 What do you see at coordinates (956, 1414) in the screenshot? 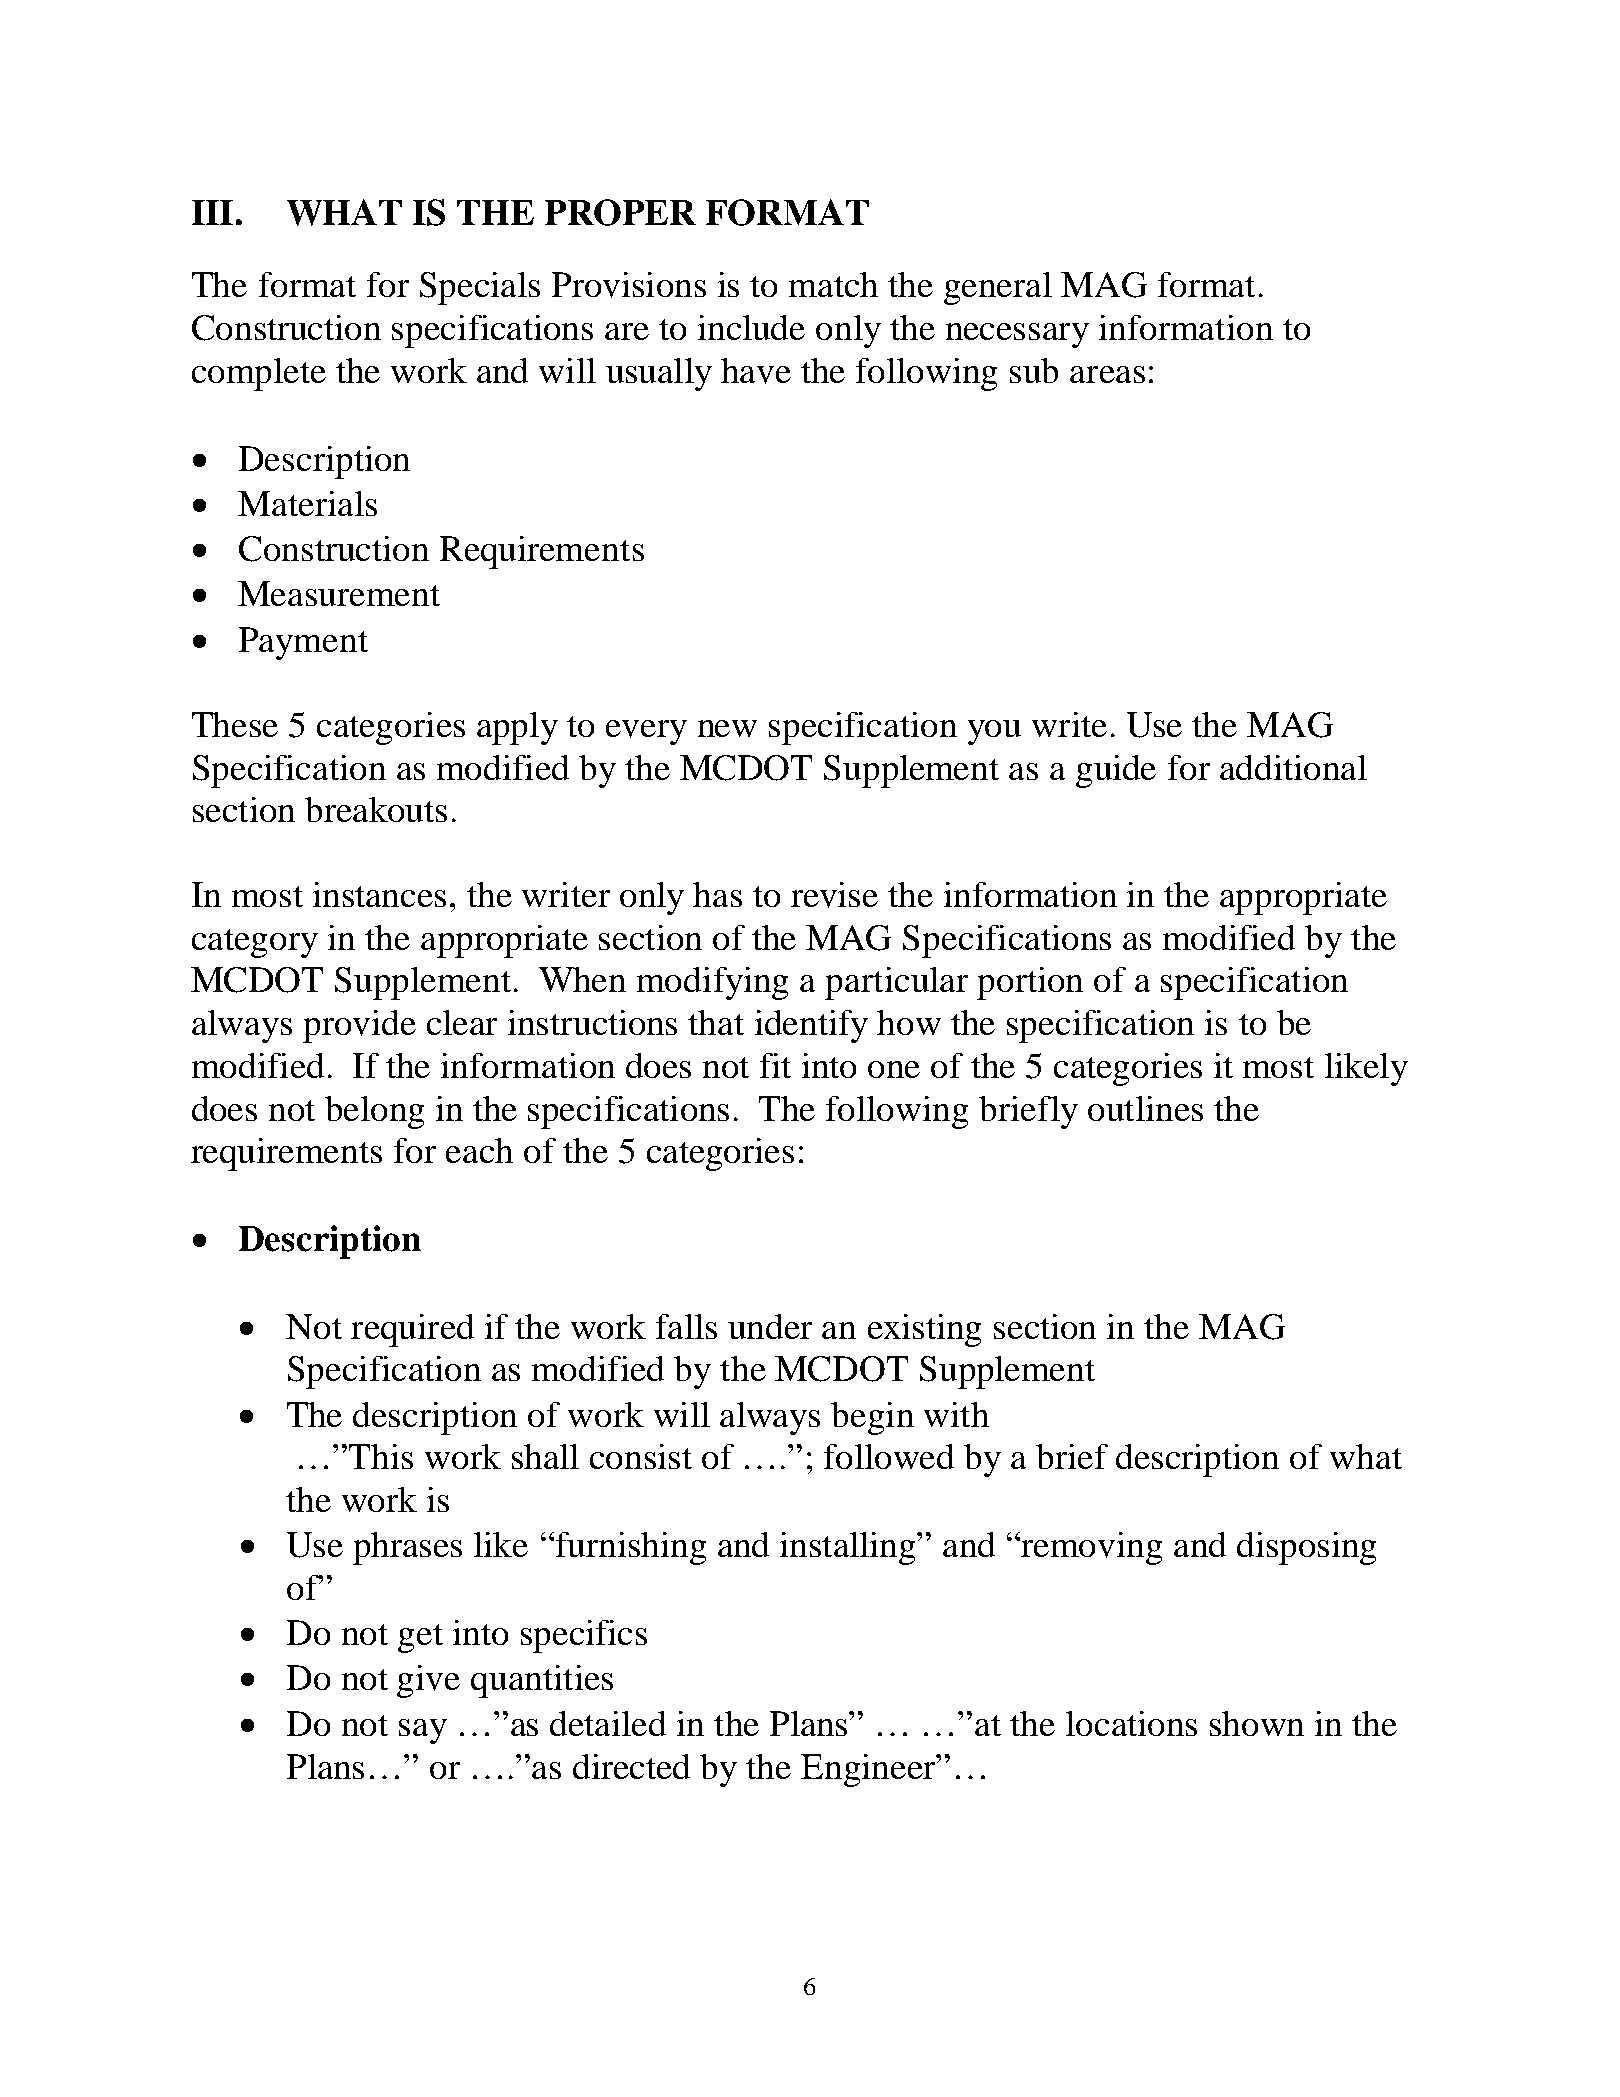
I see `with` at bounding box center [956, 1414].
